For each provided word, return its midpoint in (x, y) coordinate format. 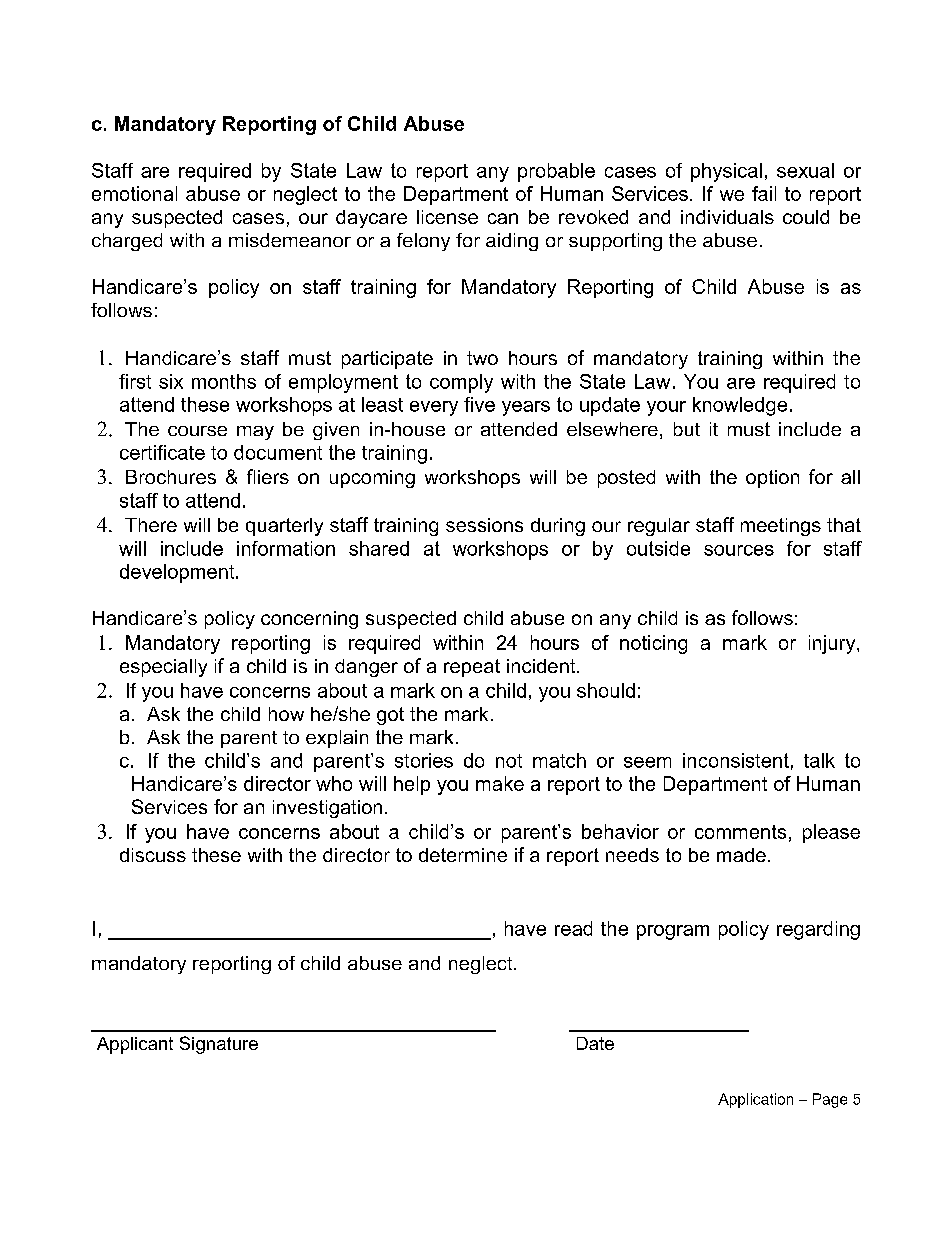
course (197, 431)
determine (463, 855)
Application (755, 1100)
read (573, 928)
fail (764, 193)
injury (833, 644)
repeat (472, 668)
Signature (219, 1045)
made (741, 855)
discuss (153, 855)
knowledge (740, 406)
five (479, 404)
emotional (134, 193)
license (447, 217)
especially (163, 668)
